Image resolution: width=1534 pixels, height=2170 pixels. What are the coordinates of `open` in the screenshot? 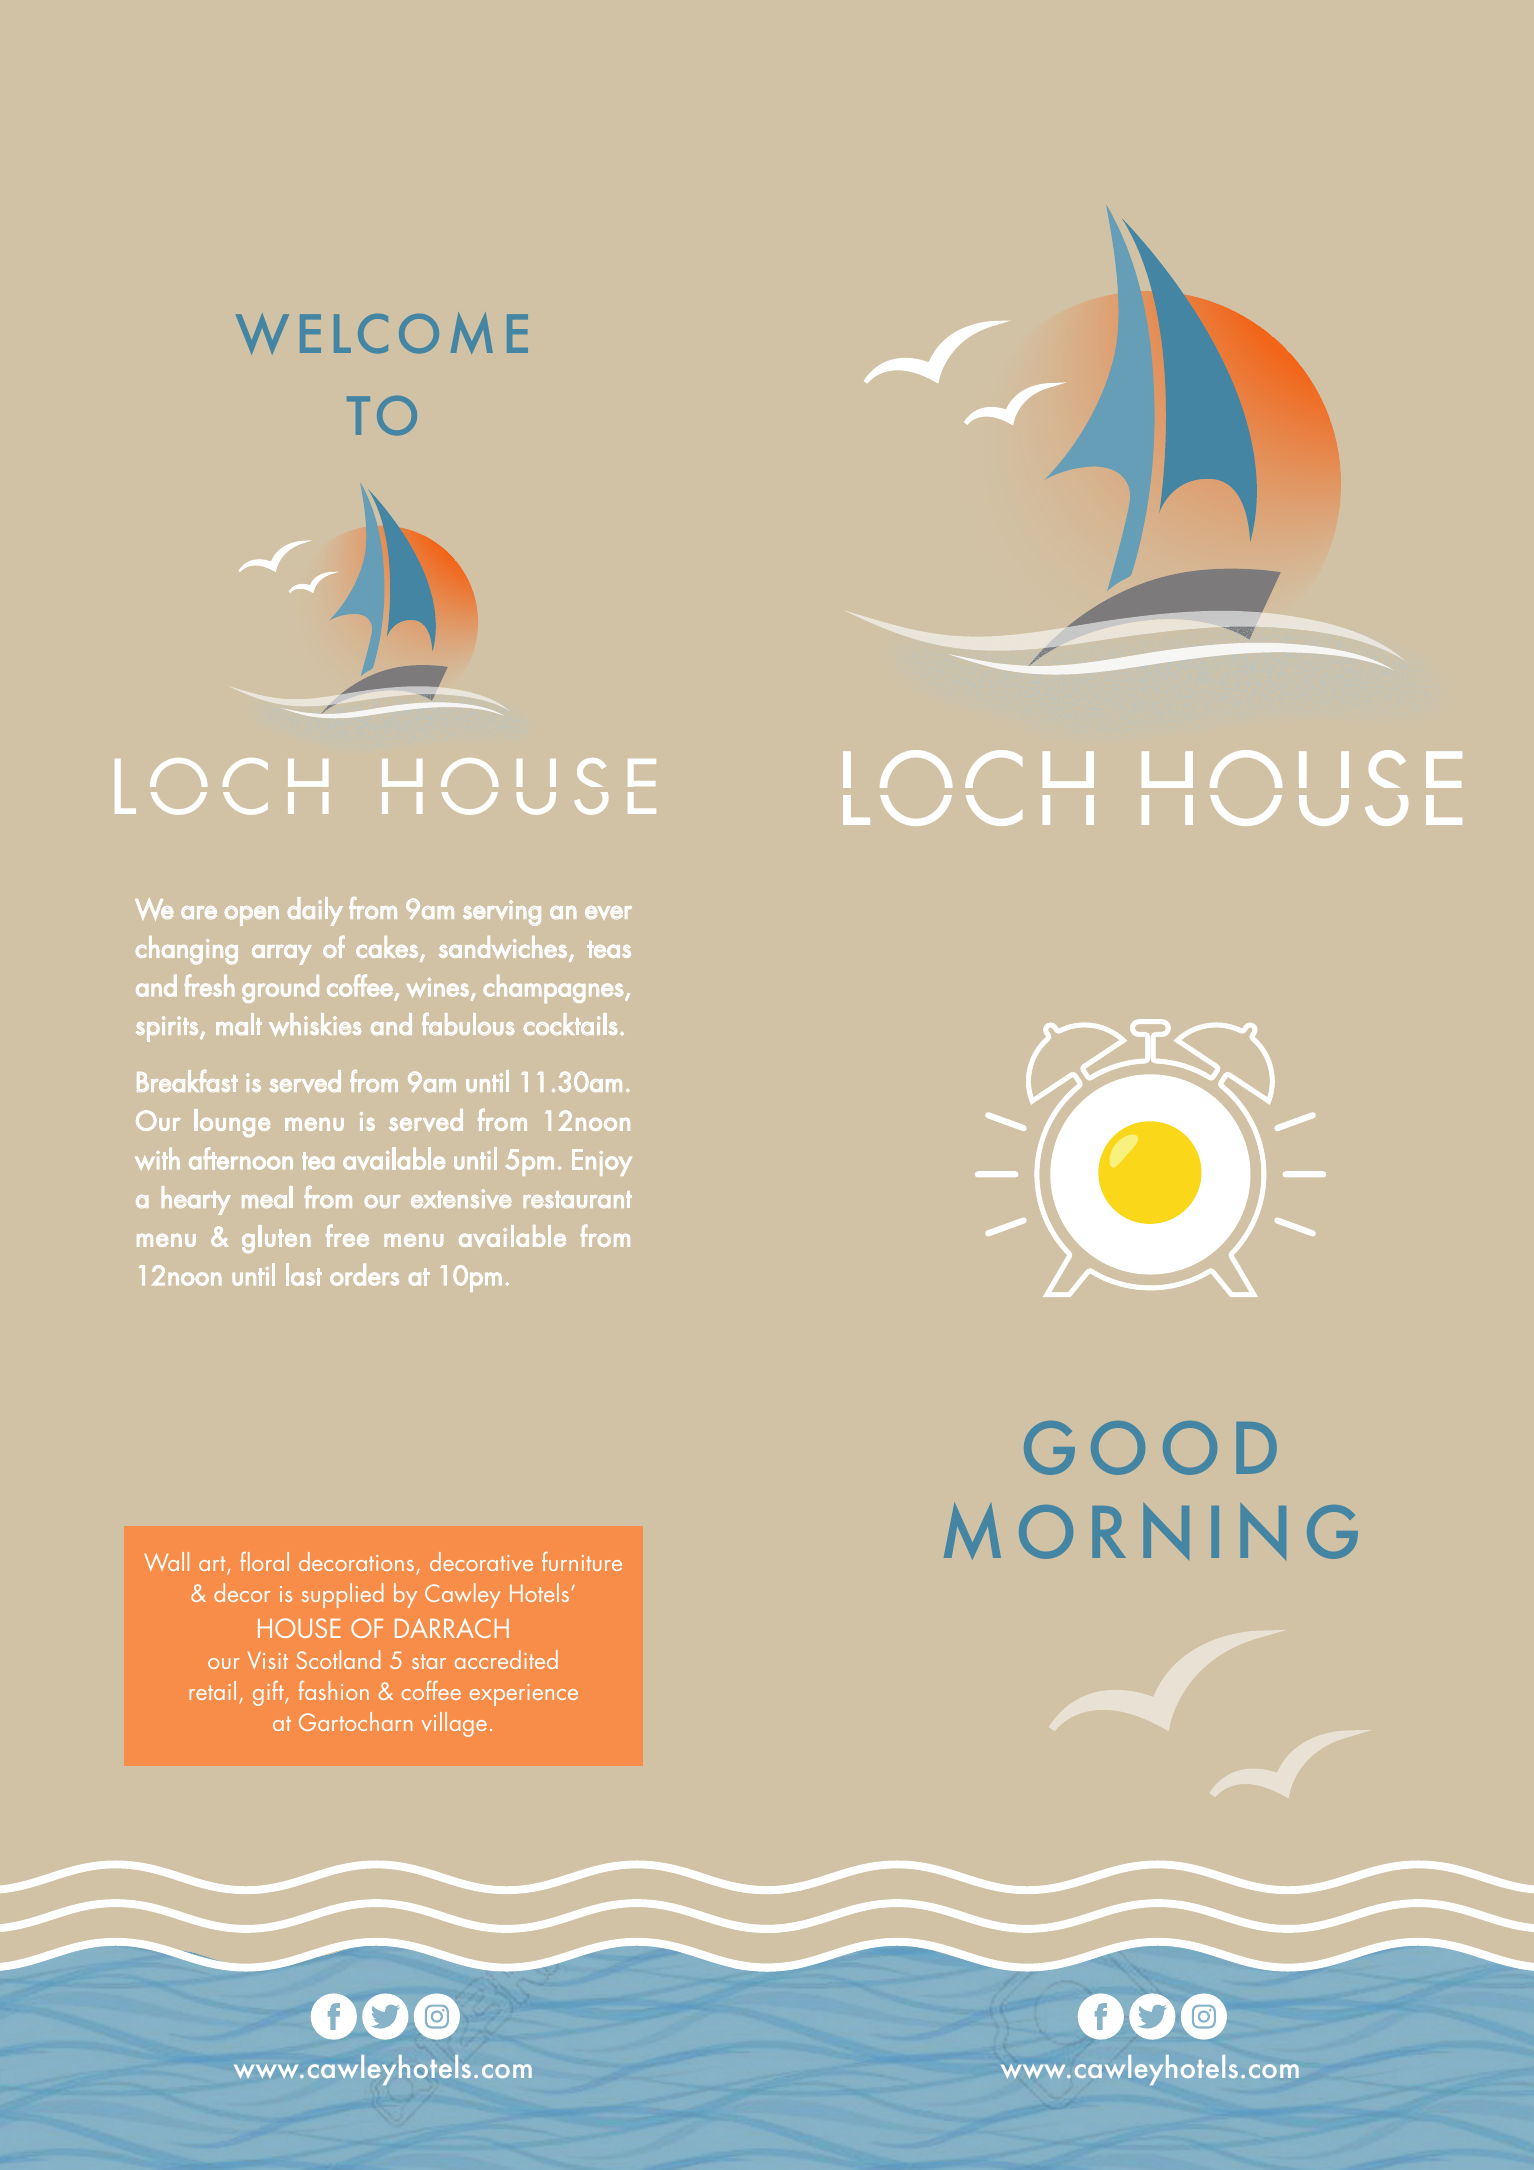 It's located at (252, 916).
